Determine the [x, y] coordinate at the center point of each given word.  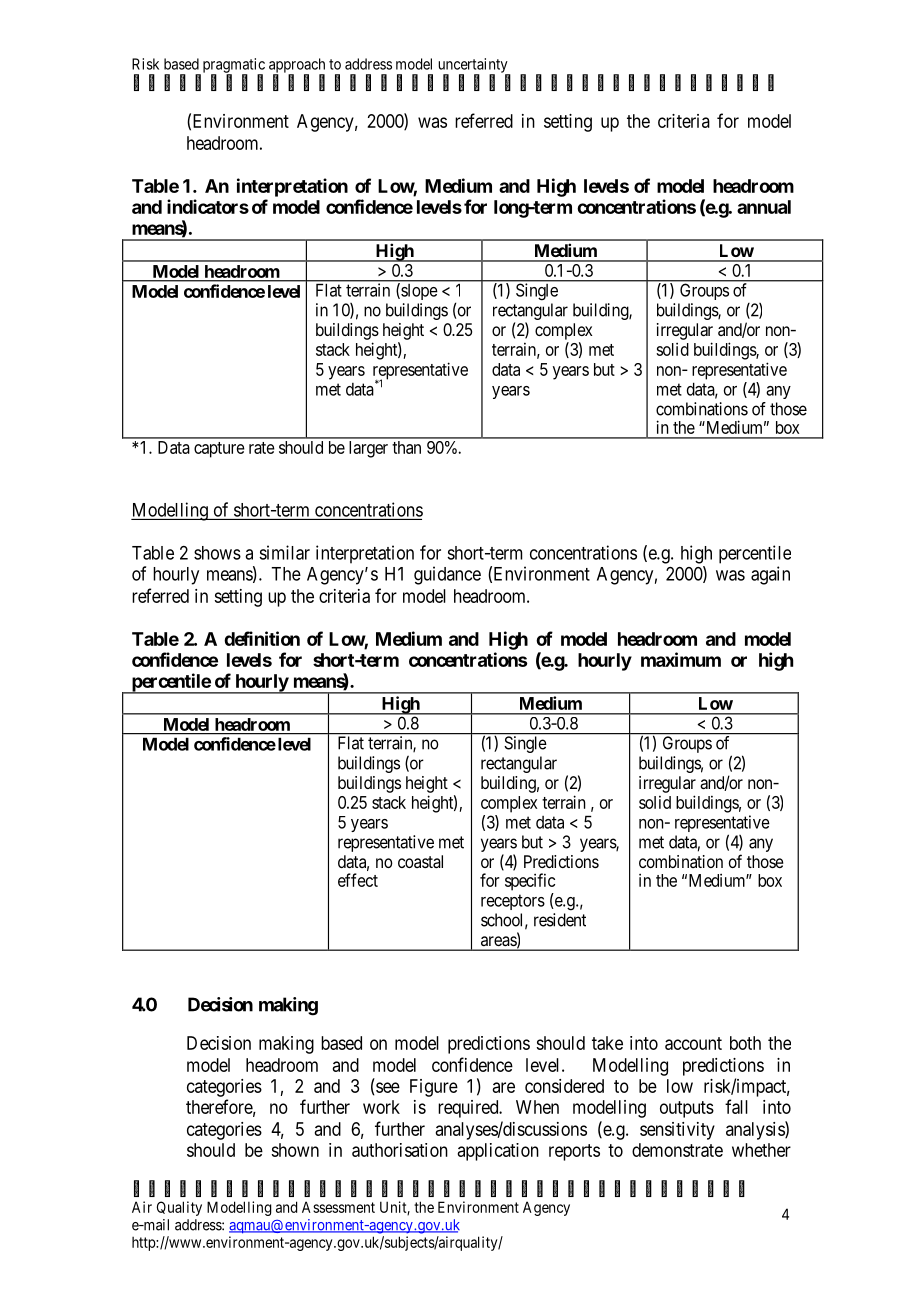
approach [297, 66]
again [770, 575]
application [498, 1152]
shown [295, 1150]
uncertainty [474, 66]
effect [358, 880]
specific [530, 882]
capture [219, 450]
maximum [681, 659]
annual [764, 207]
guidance [447, 575]
